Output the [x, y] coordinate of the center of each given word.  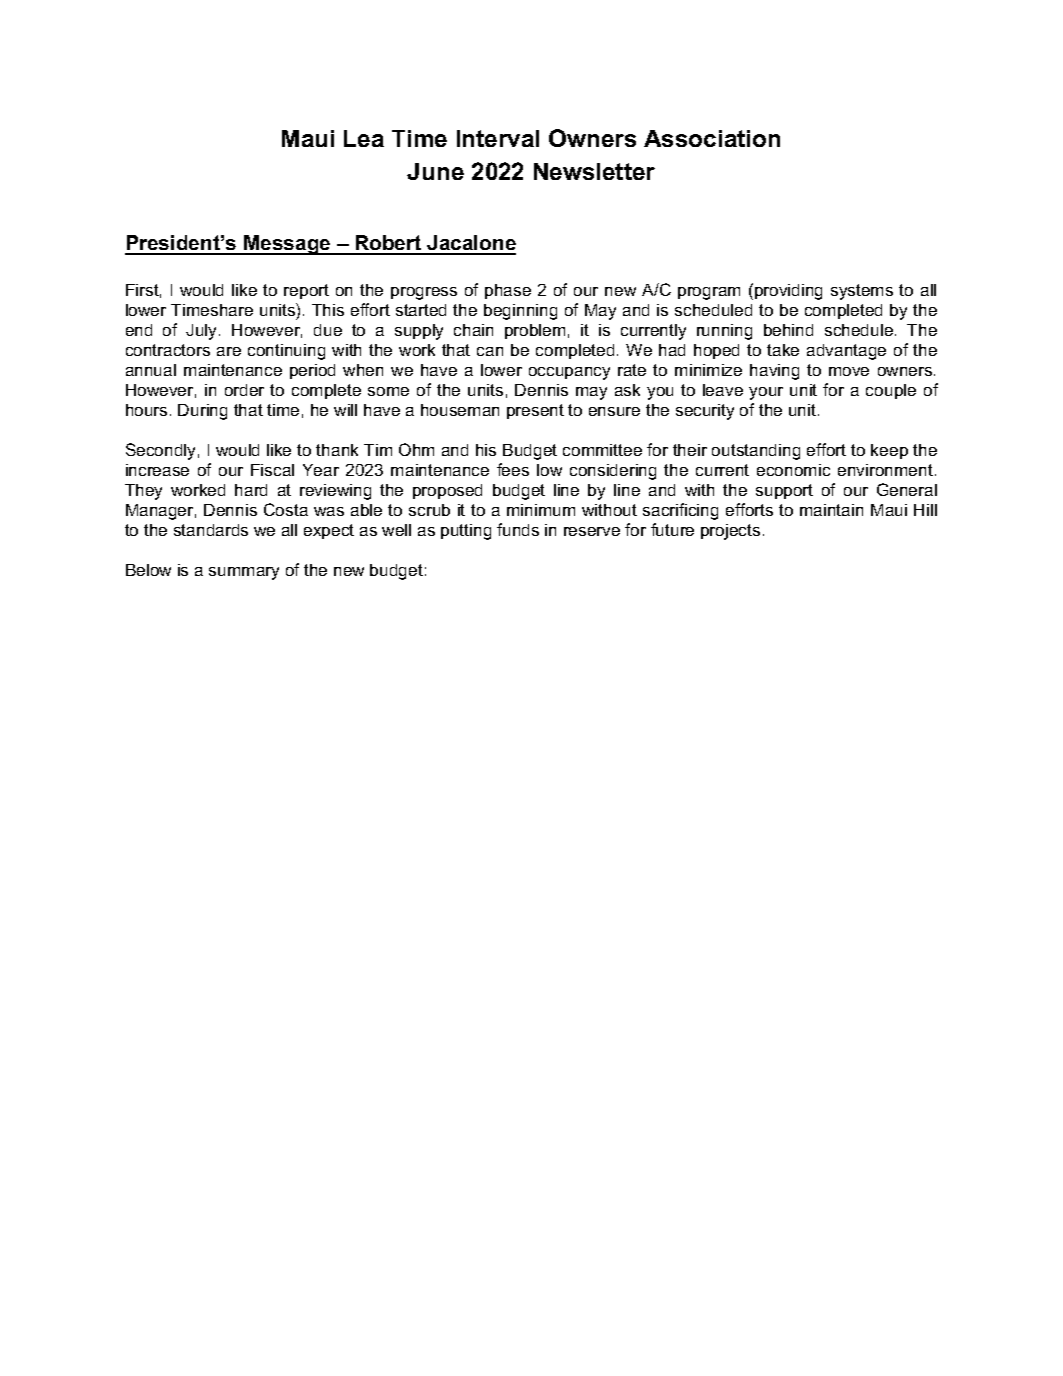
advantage [846, 352]
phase [508, 291]
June [435, 171]
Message [287, 245]
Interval [498, 138]
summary [244, 573]
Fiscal [272, 470]
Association [712, 138]
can [490, 351]
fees [513, 469]
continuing [286, 352]
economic [793, 470]
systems [862, 292]
